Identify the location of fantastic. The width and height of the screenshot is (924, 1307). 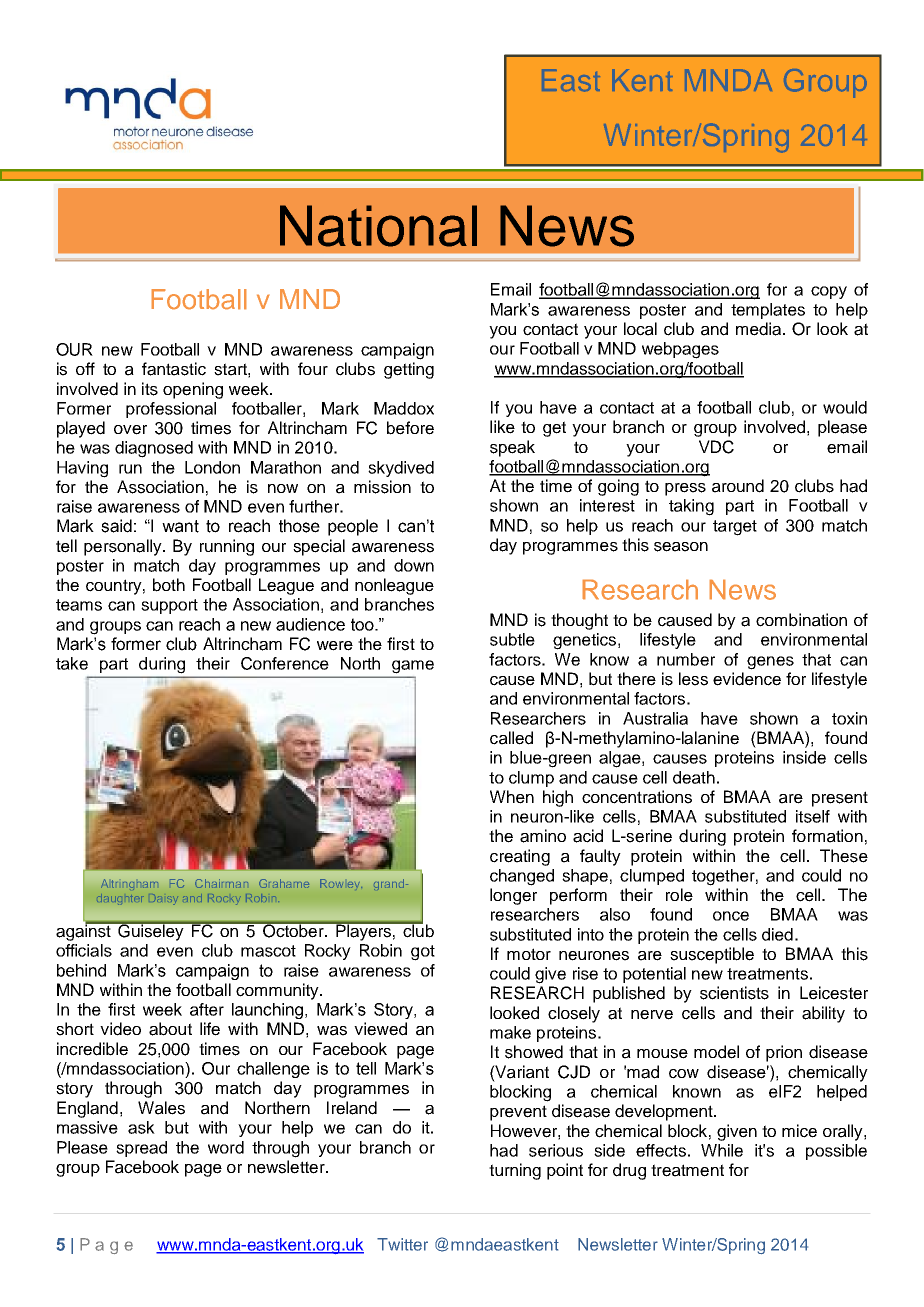
(174, 369).
